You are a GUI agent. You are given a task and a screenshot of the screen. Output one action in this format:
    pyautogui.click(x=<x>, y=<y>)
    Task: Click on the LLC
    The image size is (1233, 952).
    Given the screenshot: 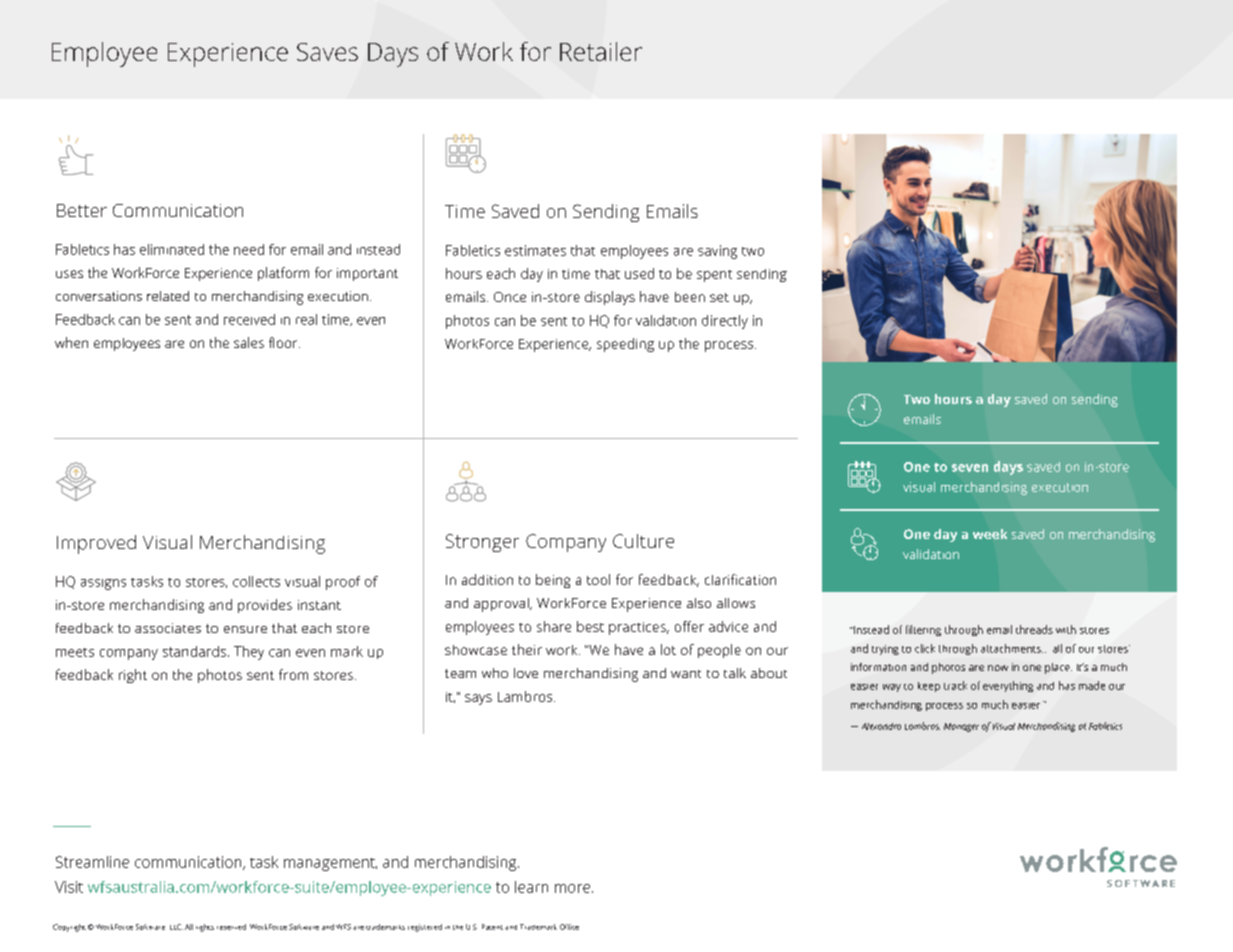 What is the action you would take?
    pyautogui.click(x=176, y=927)
